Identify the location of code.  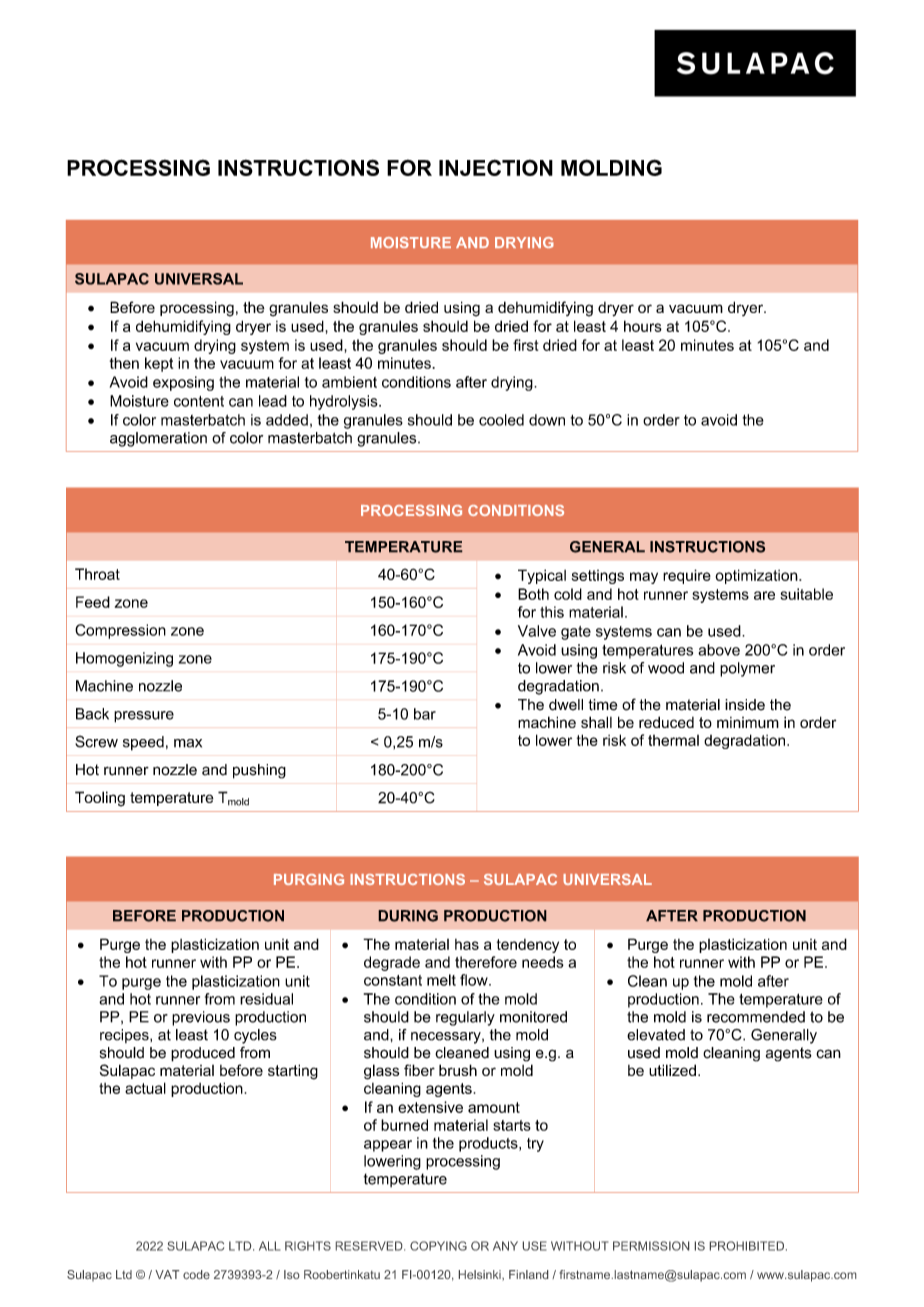
(196, 1274).
